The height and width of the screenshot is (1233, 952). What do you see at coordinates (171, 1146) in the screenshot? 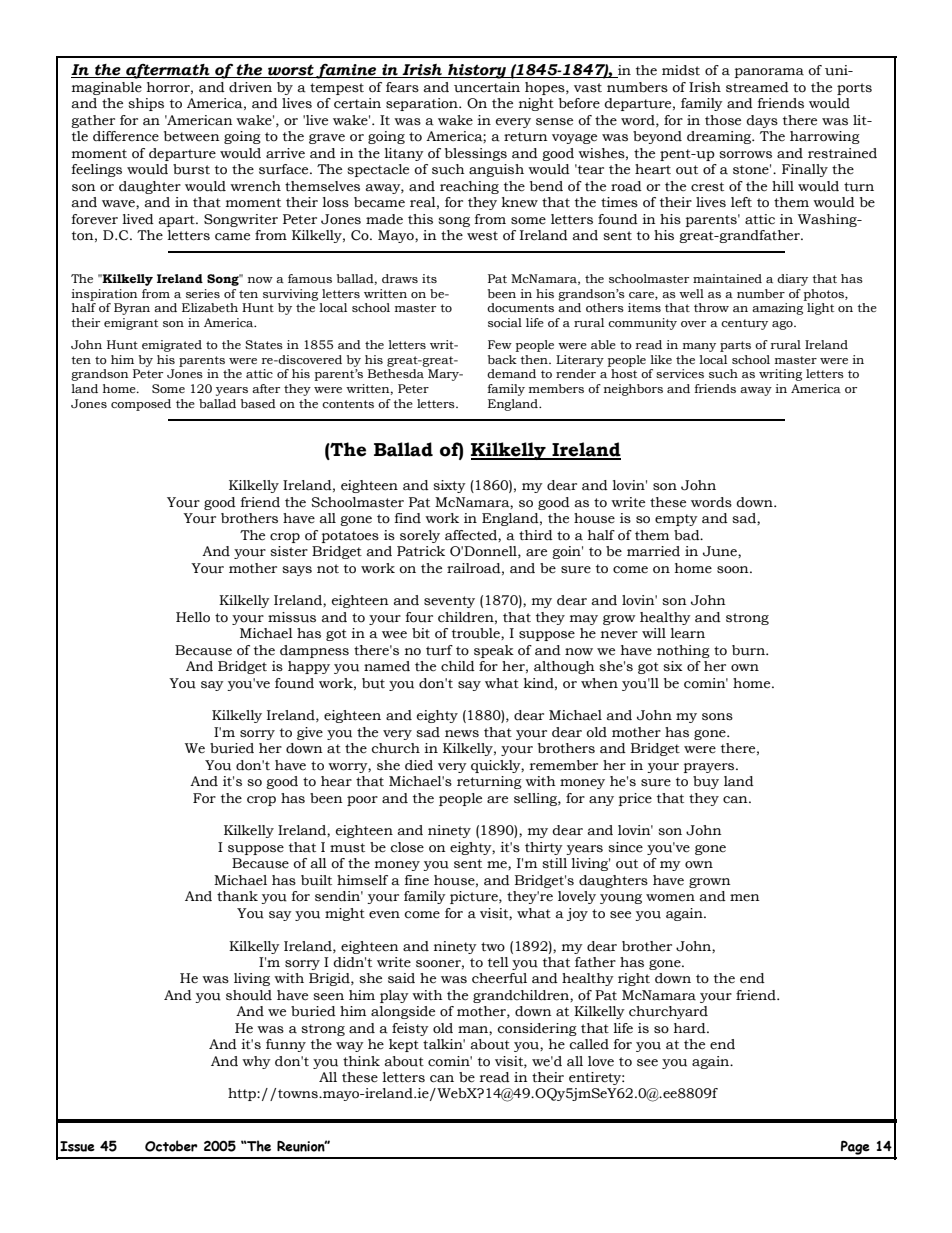
I see `October` at bounding box center [171, 1146].
